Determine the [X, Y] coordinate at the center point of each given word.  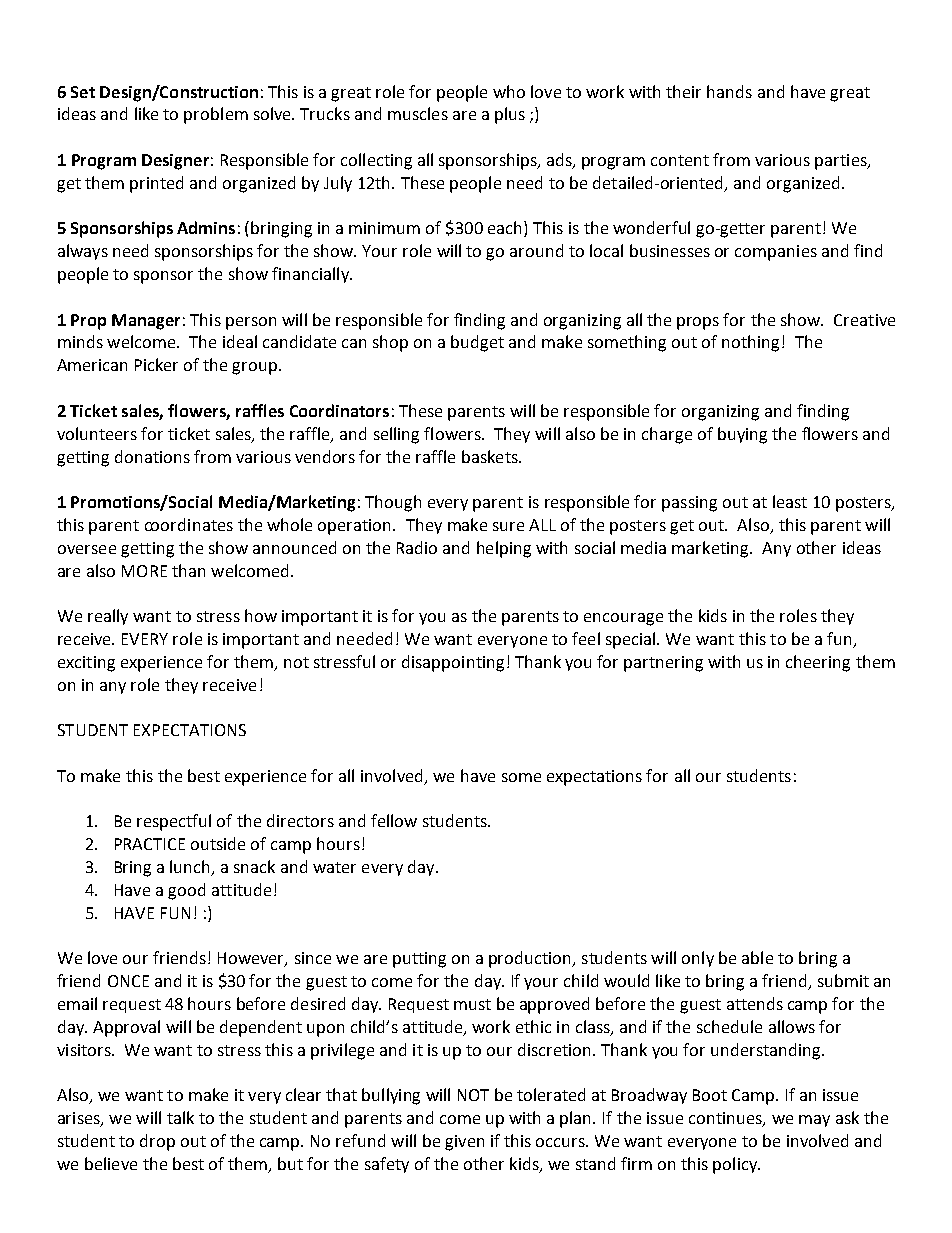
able [757, 957]
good [186, 891]
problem [216, 115]
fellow [394, 820]
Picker [156, 364]
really [108, 617]
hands [729, 91]
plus [510, 115]
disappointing [453, 663]
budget [477, 343]
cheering [818, 663]
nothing [750, 343]
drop [157, 1142]
